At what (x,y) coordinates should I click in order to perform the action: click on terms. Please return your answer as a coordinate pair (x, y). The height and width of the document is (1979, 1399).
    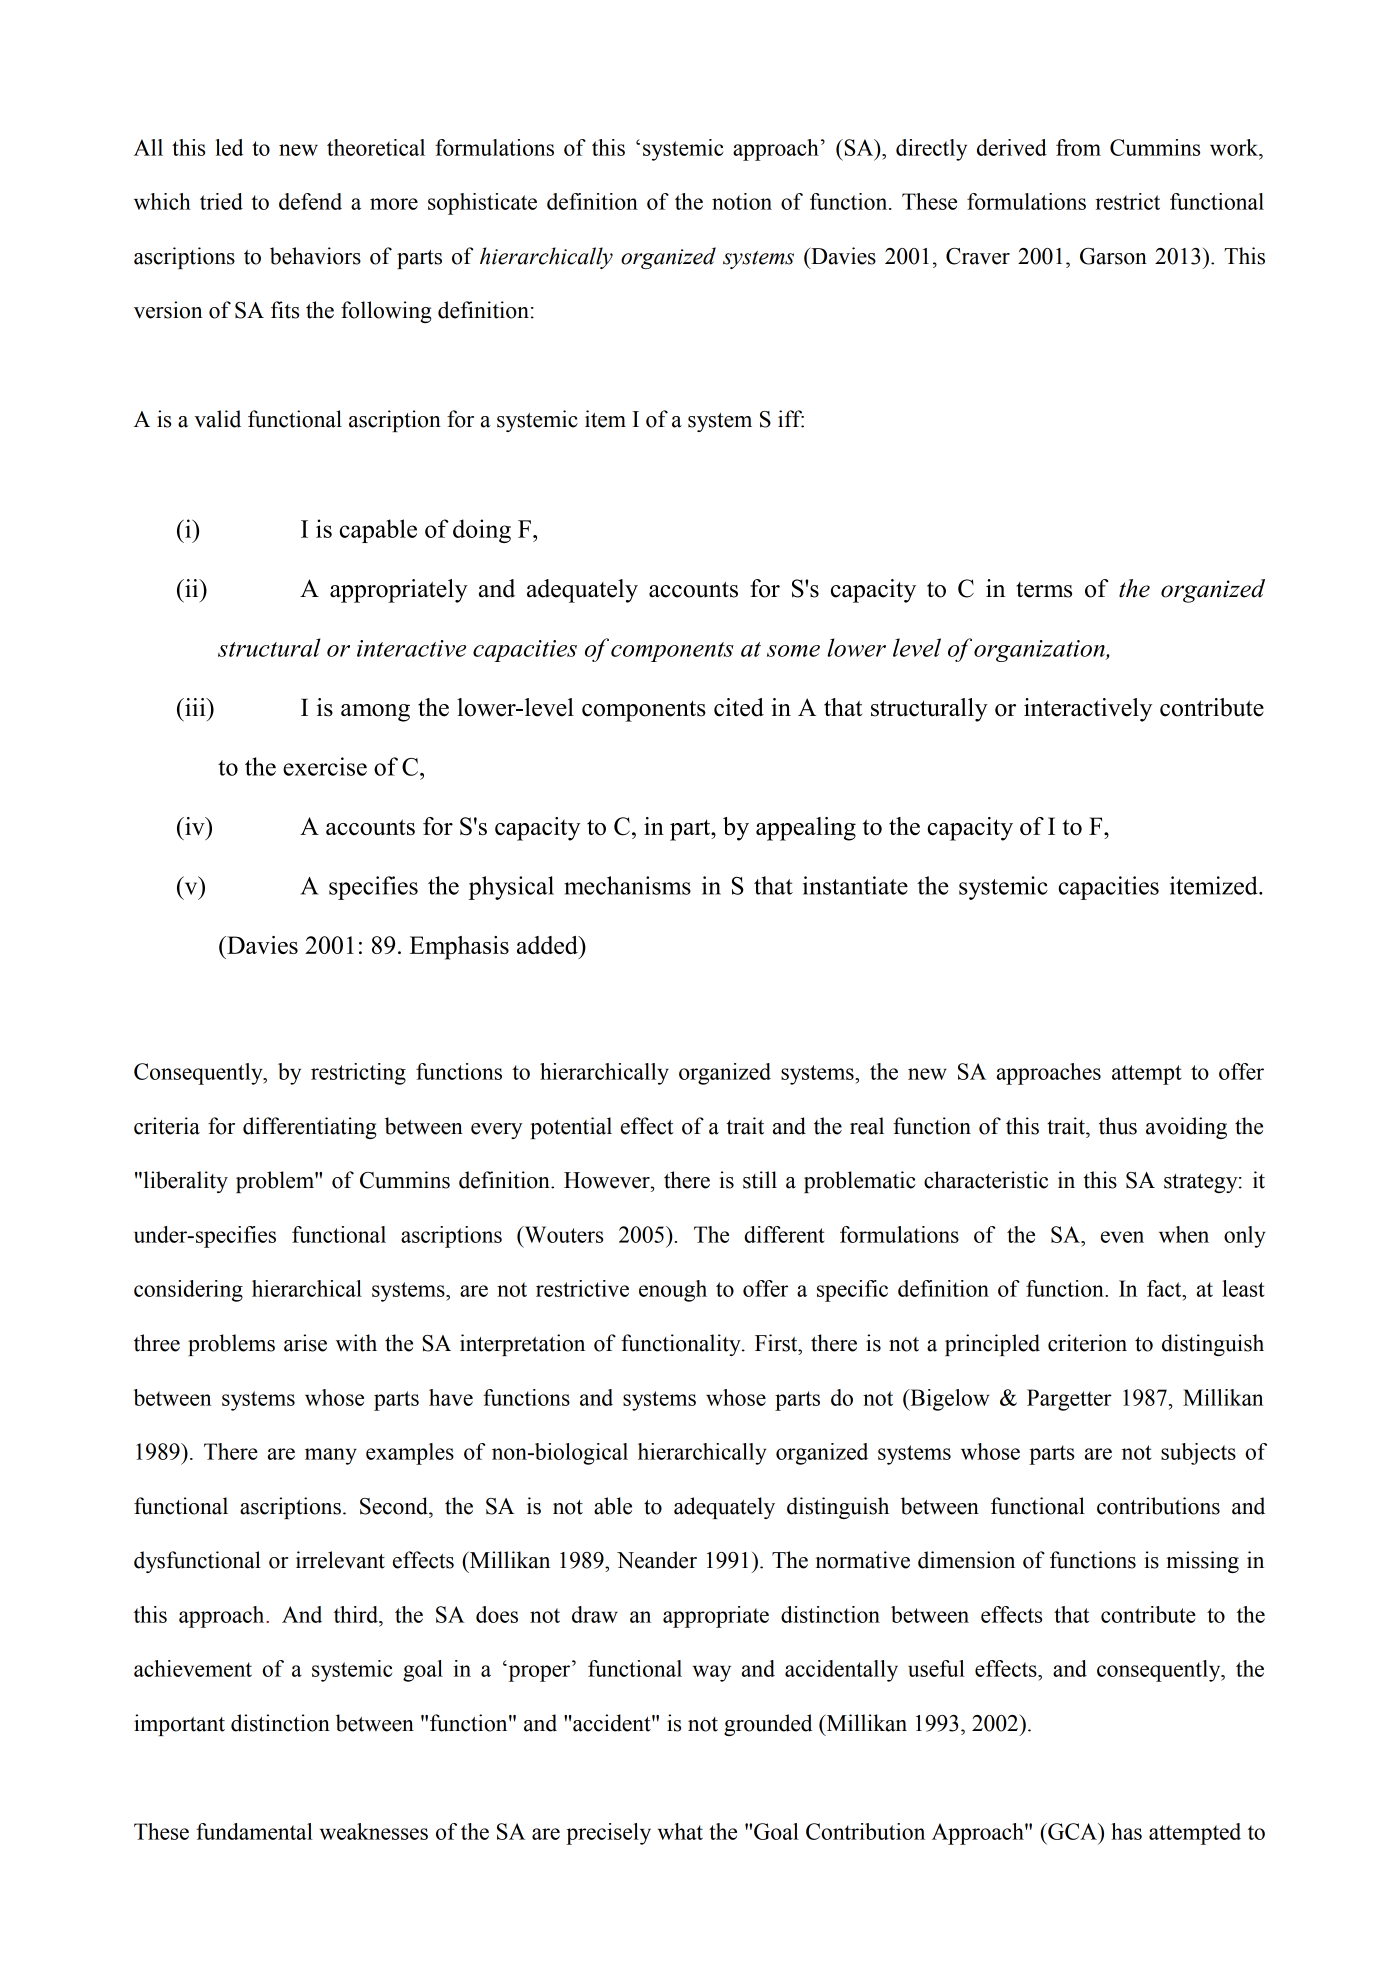
    Looking at the image, I should click on (1044, 590).
